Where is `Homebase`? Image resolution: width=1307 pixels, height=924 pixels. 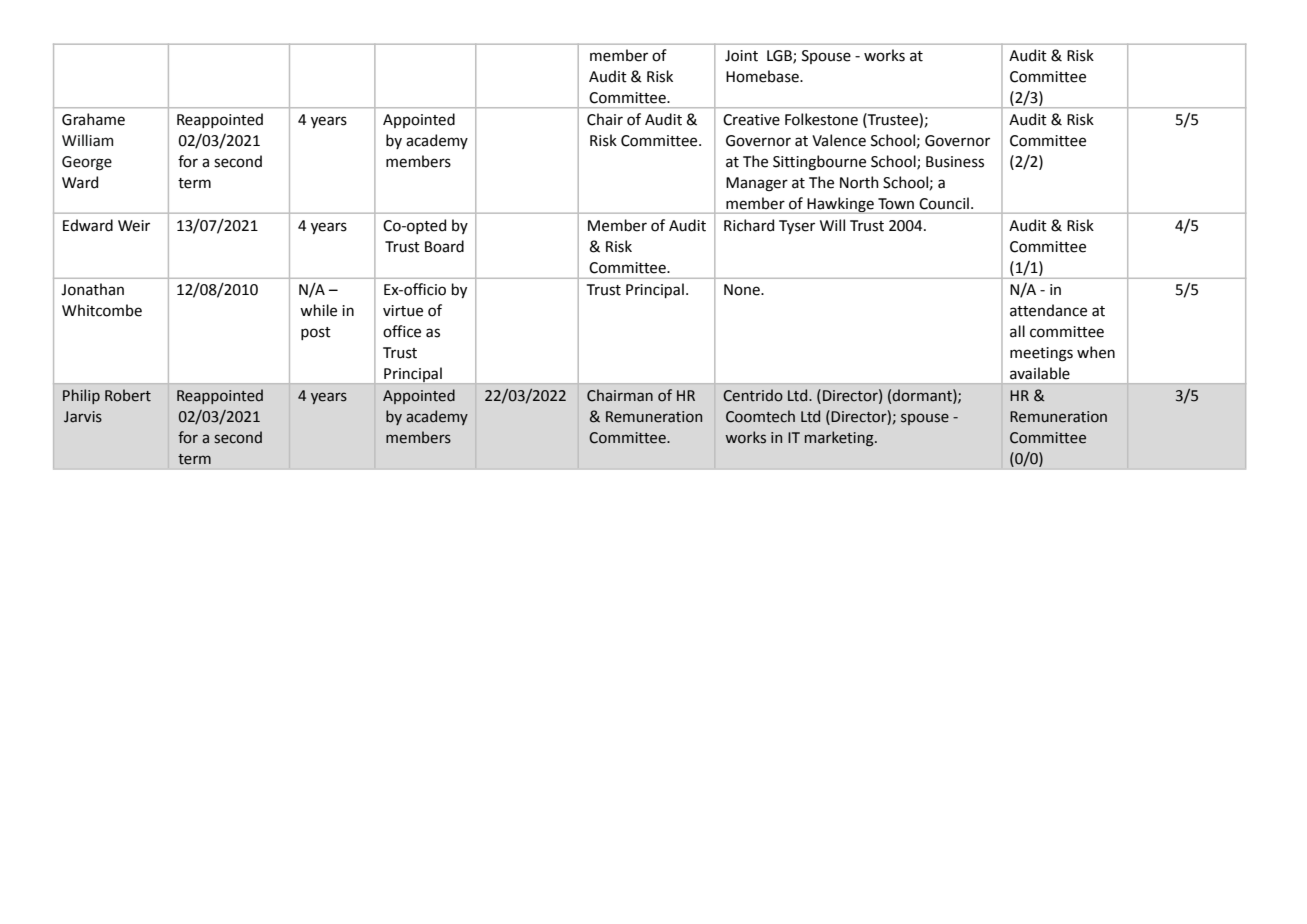 Homebase is located at coordinates (763, 76).
